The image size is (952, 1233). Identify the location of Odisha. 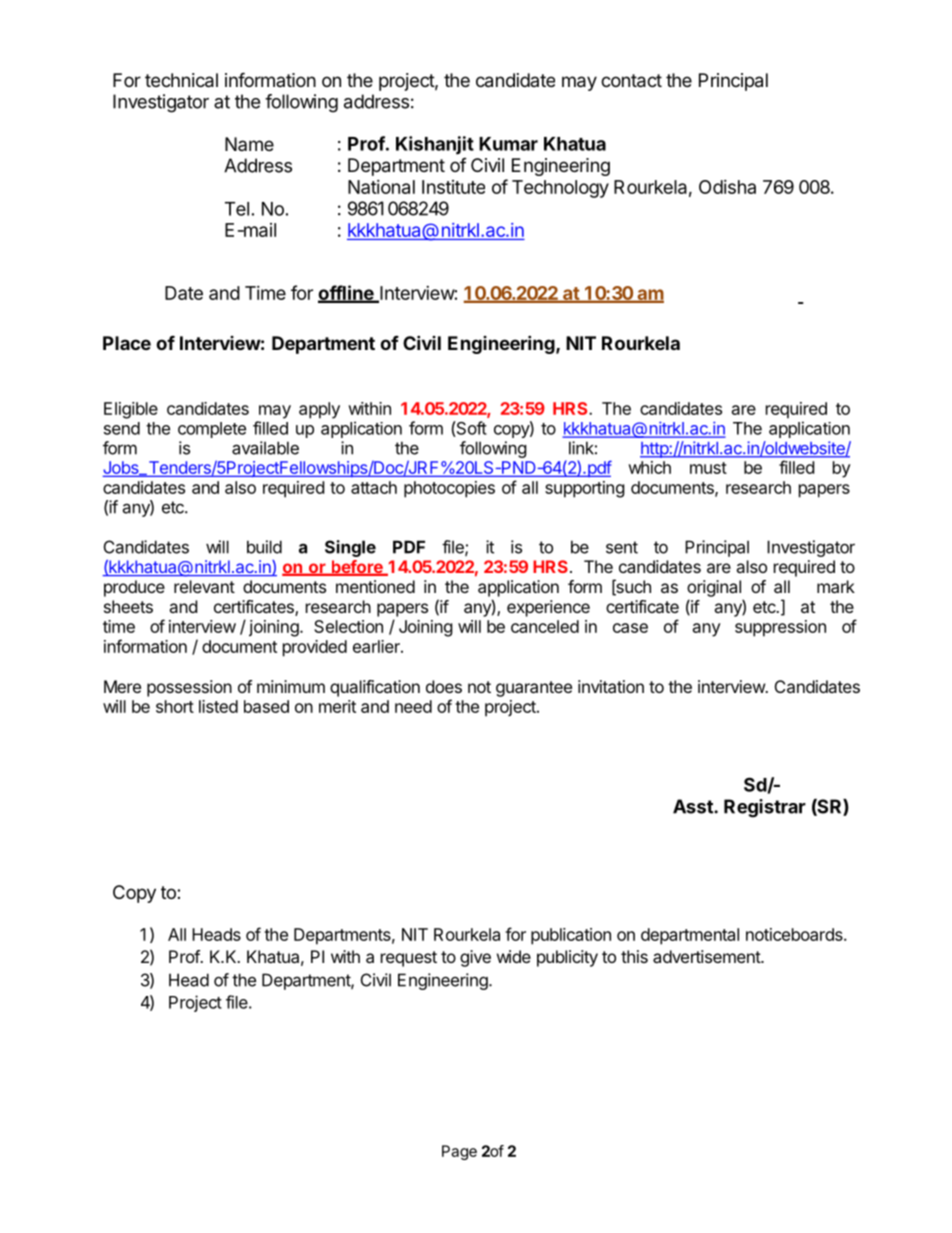
(727, 187).
